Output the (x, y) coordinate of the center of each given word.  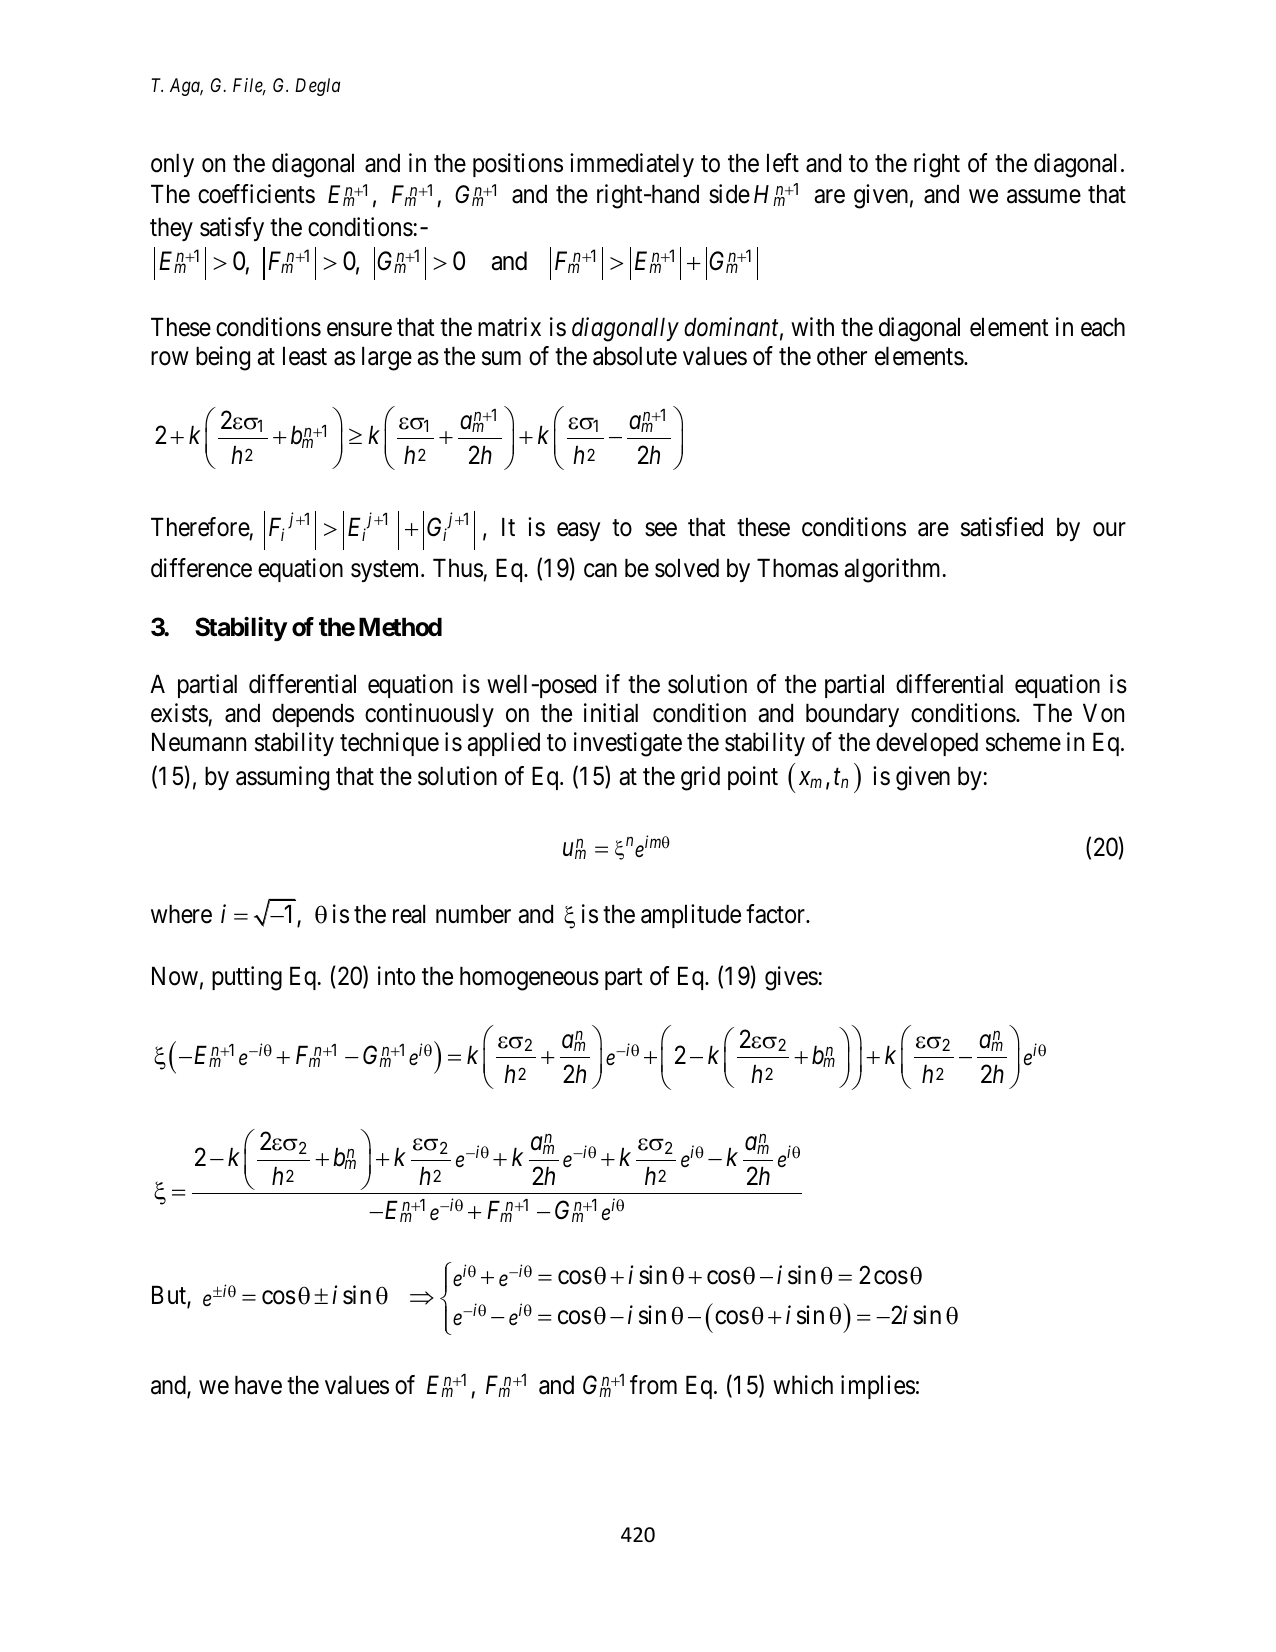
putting (247, 978)
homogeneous (529, 978)
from (653, 1385)
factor (776, 914)
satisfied (1002, 527)
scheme (1023, 742)
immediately (632, 165)
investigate (628, 744)
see (661, 530)
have (258, 1385)
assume (1044, 196)
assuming (282, 778)
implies (878, 1387)
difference (201, 568)
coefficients (256, 194)
